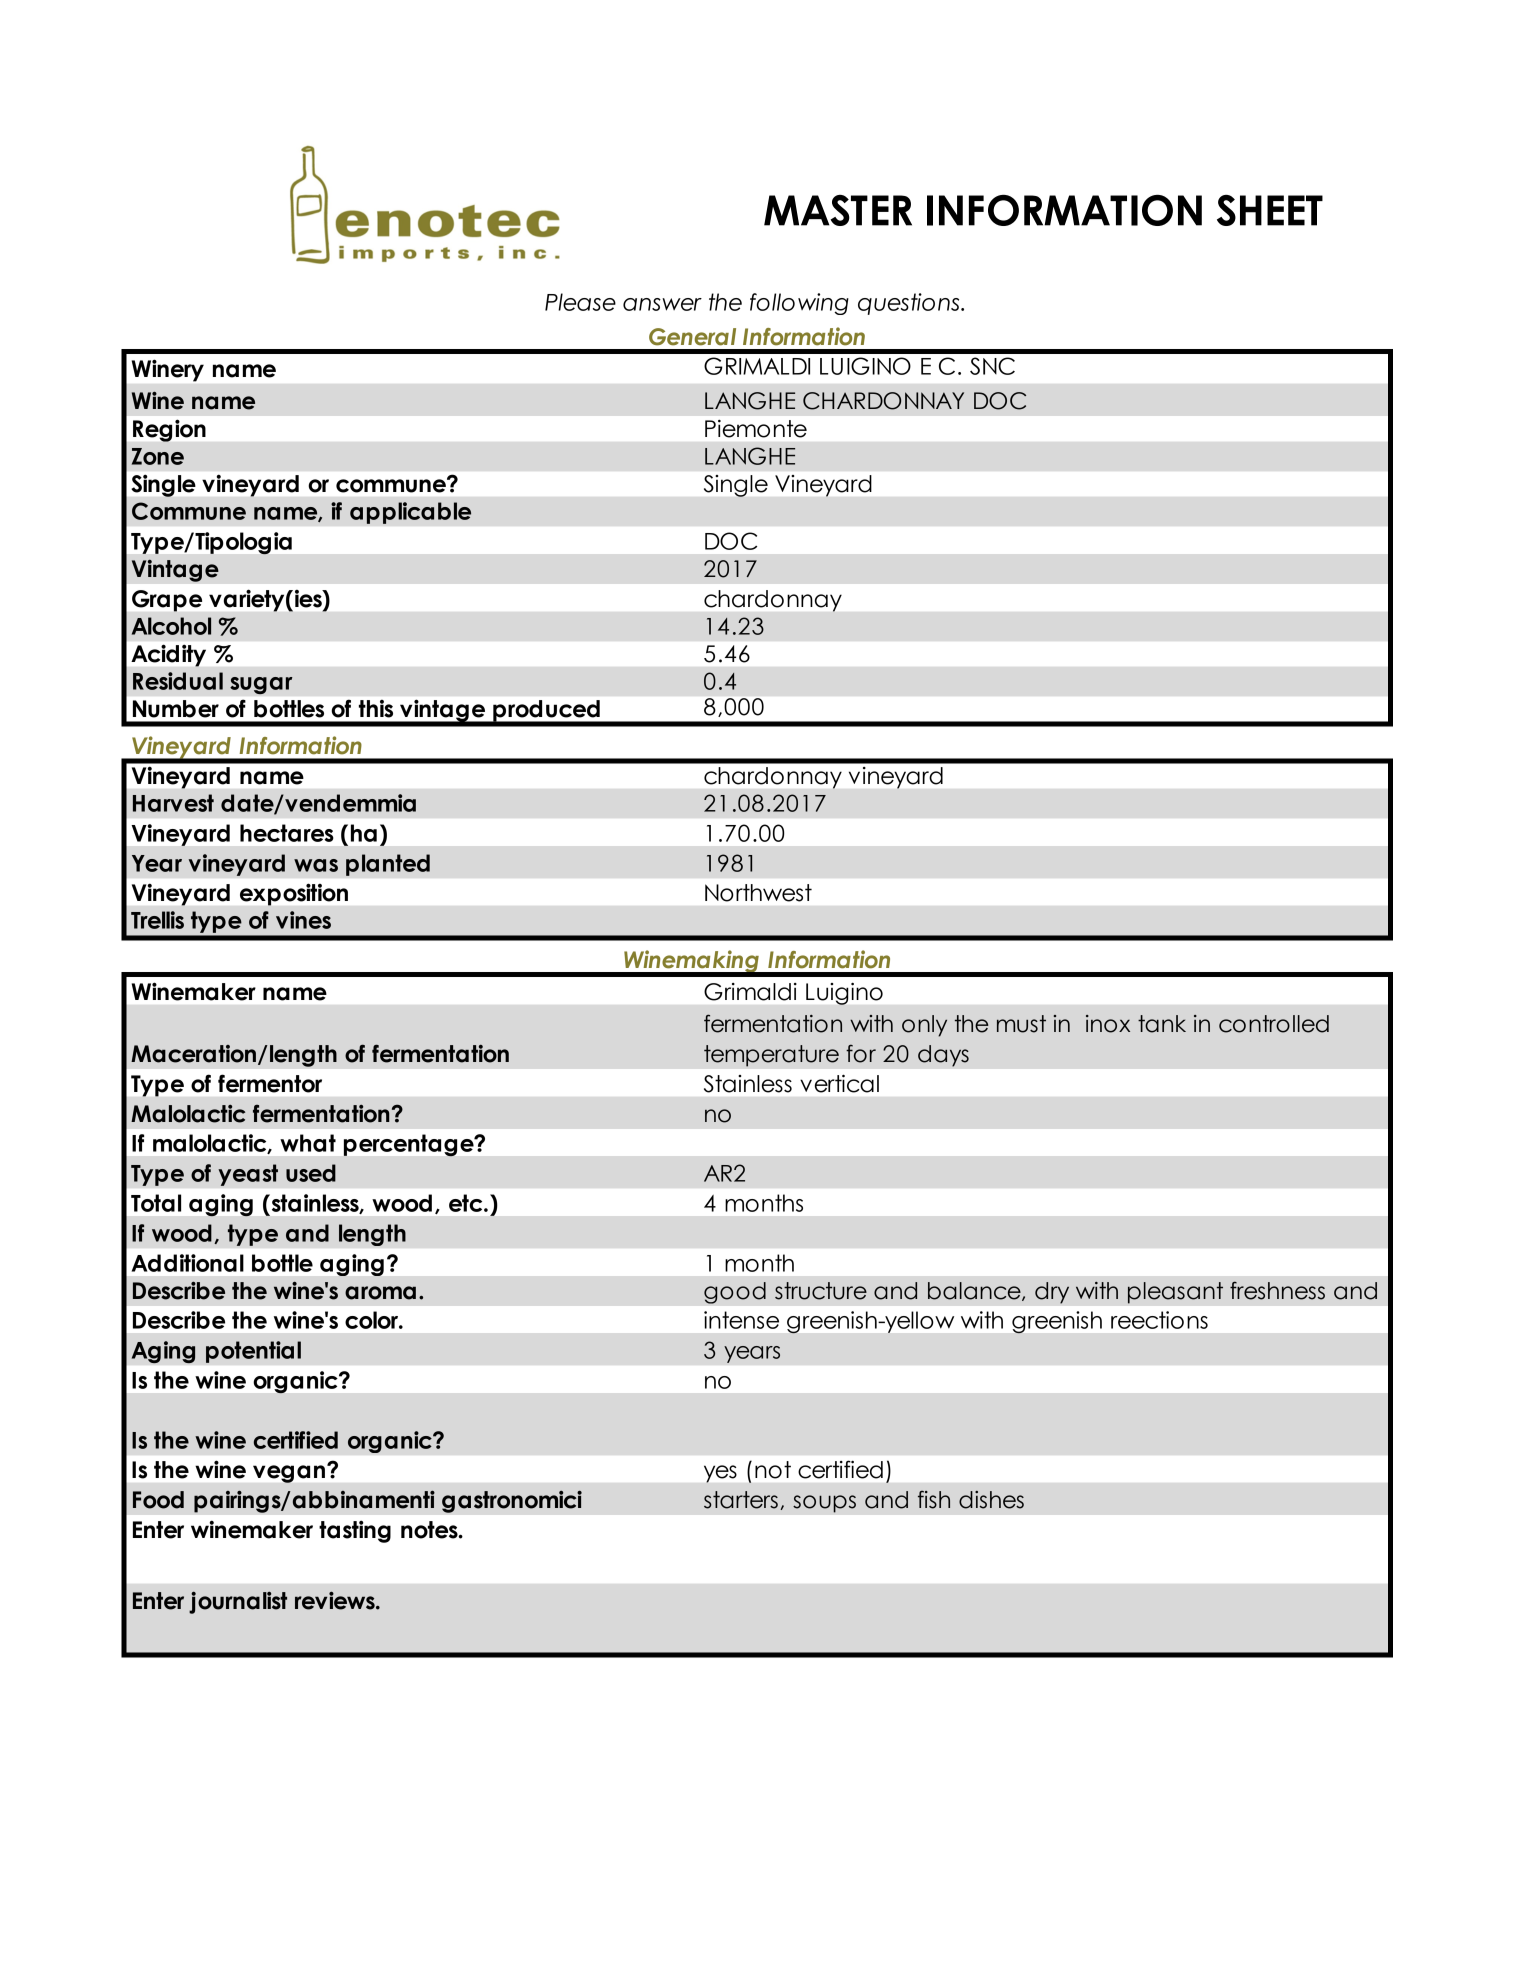  I want to click on SHEET, so click(1270, 210).
